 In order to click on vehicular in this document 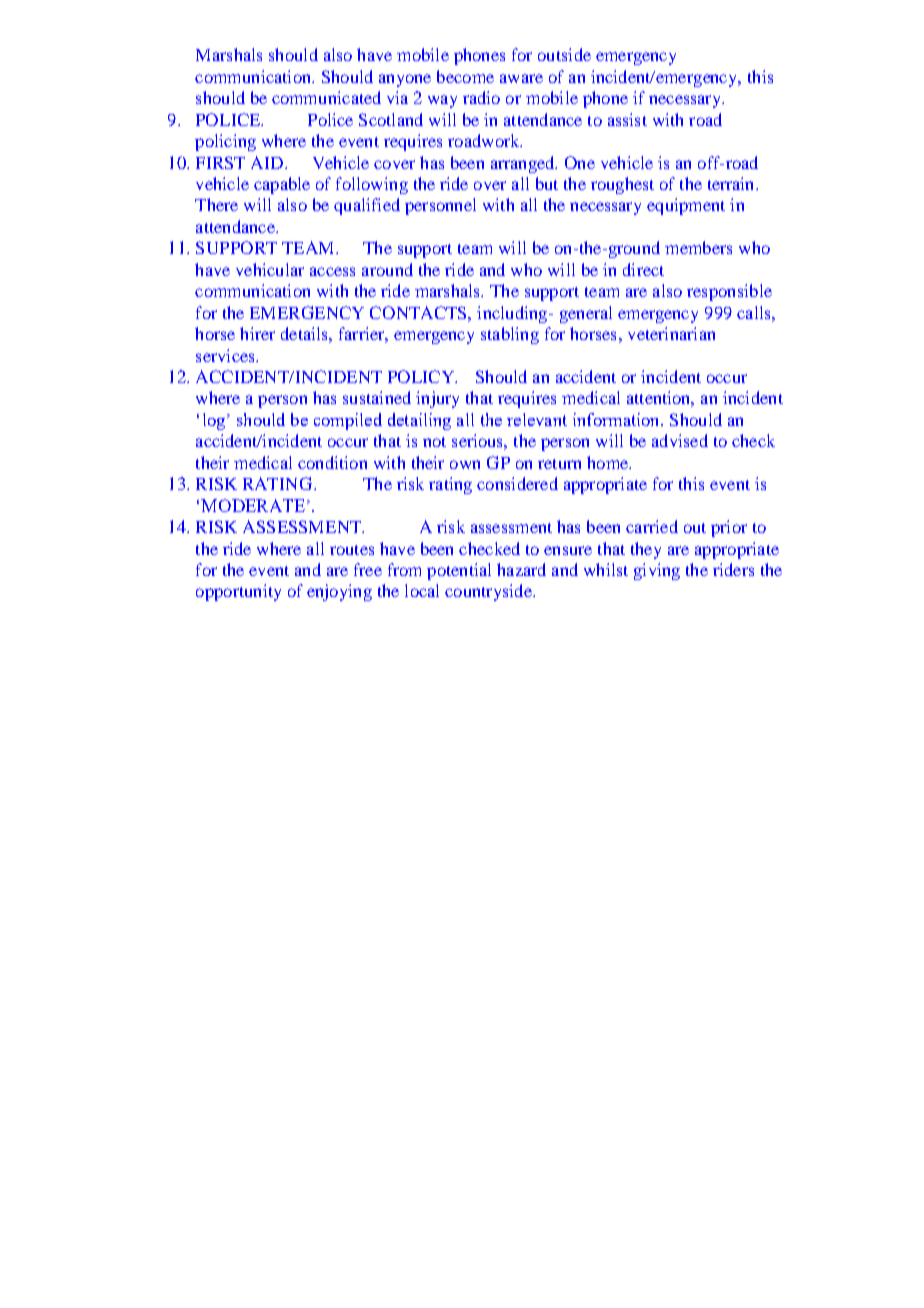, I will do `click(270, 269)`.
